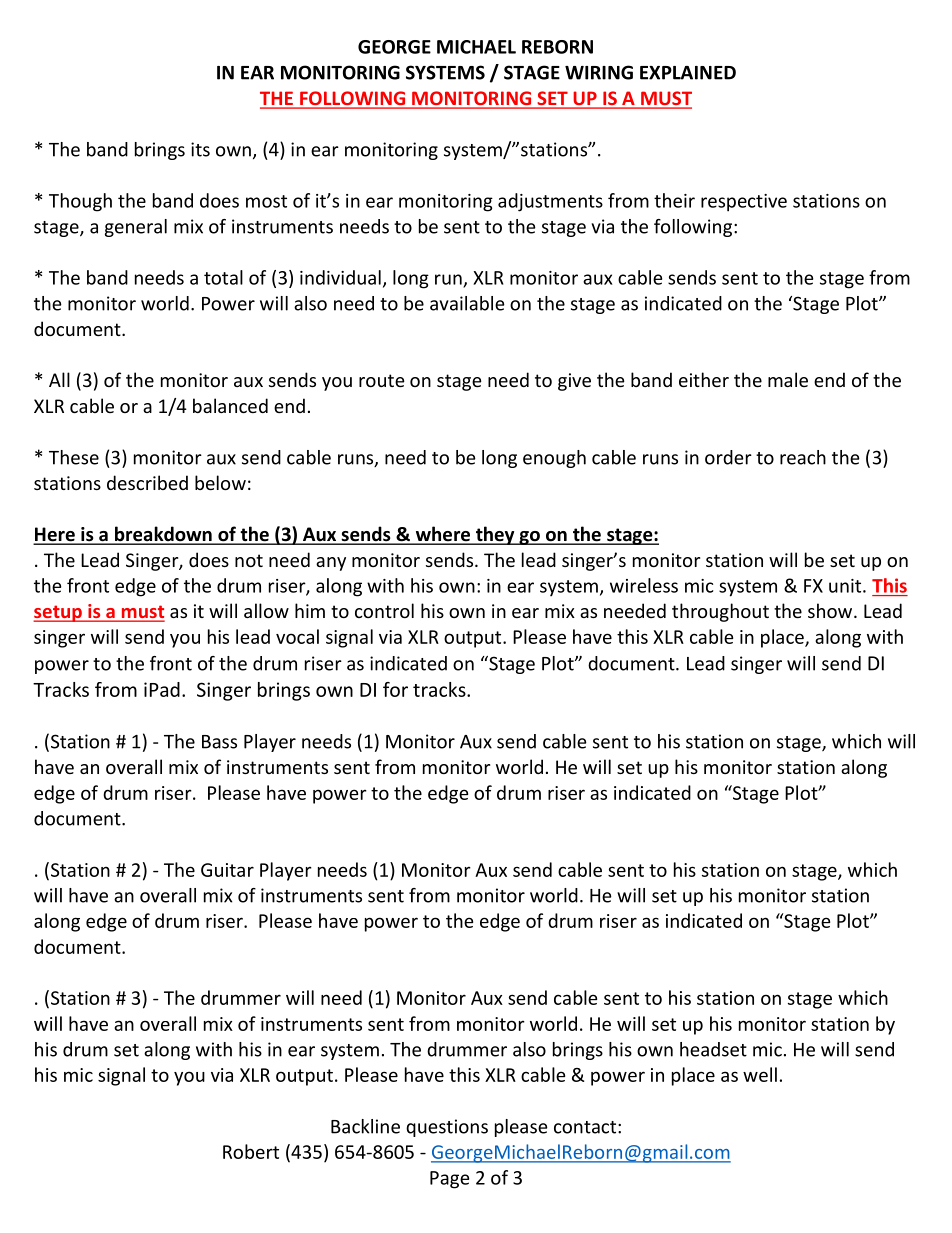  Describe the element at coordinates (554, 459) in the document. I see `enough` at that location.
